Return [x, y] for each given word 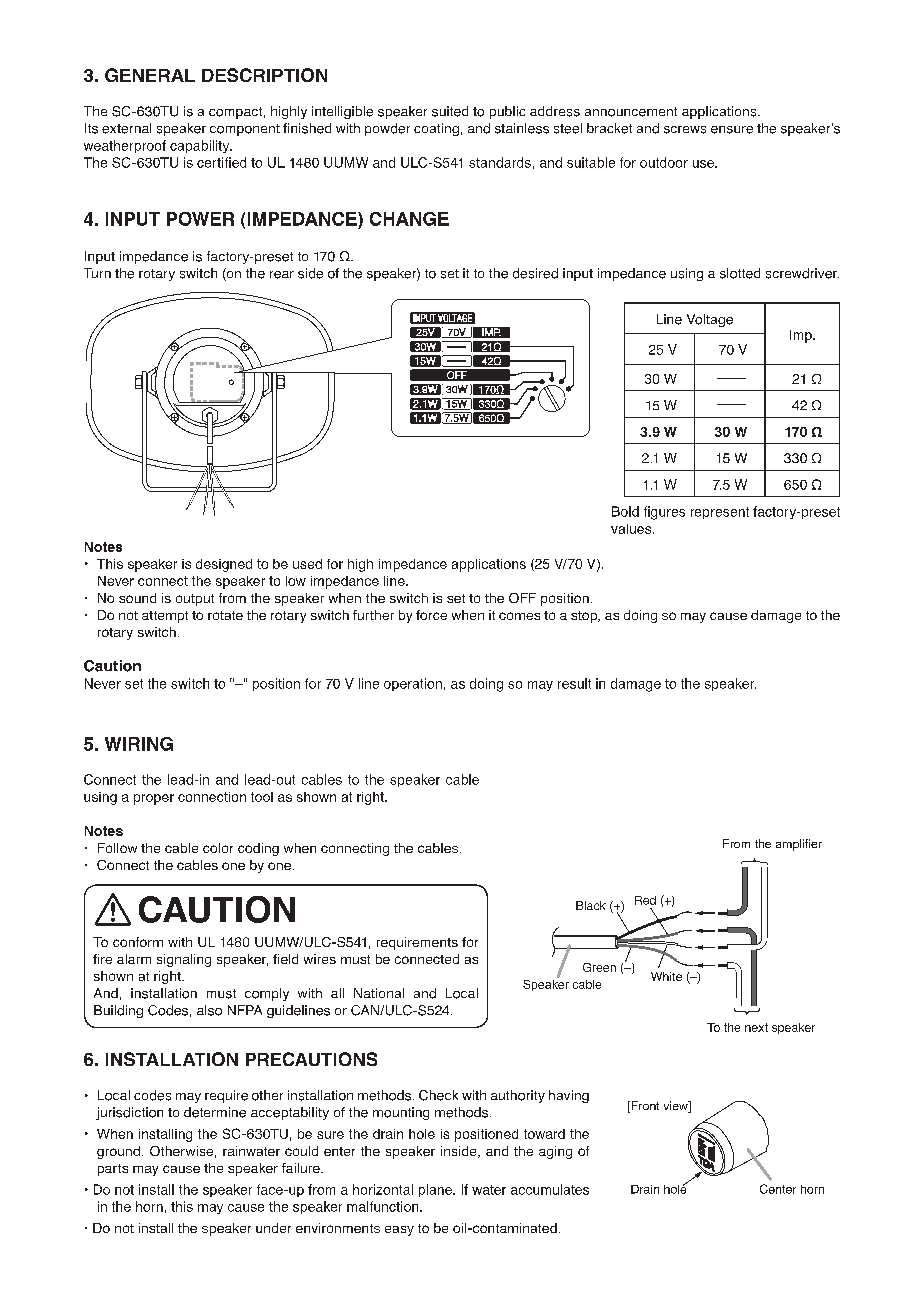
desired [535, 273]
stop [585, 617]
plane [436, 1190]
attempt [165, 617]
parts [113, 1170]
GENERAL [150, 75]
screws [685, 130]
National [379, 993]
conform [138, 942]
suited [450, 111]
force [431, 615]
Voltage [710, 320]
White [666, 976]
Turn [97, 273]
